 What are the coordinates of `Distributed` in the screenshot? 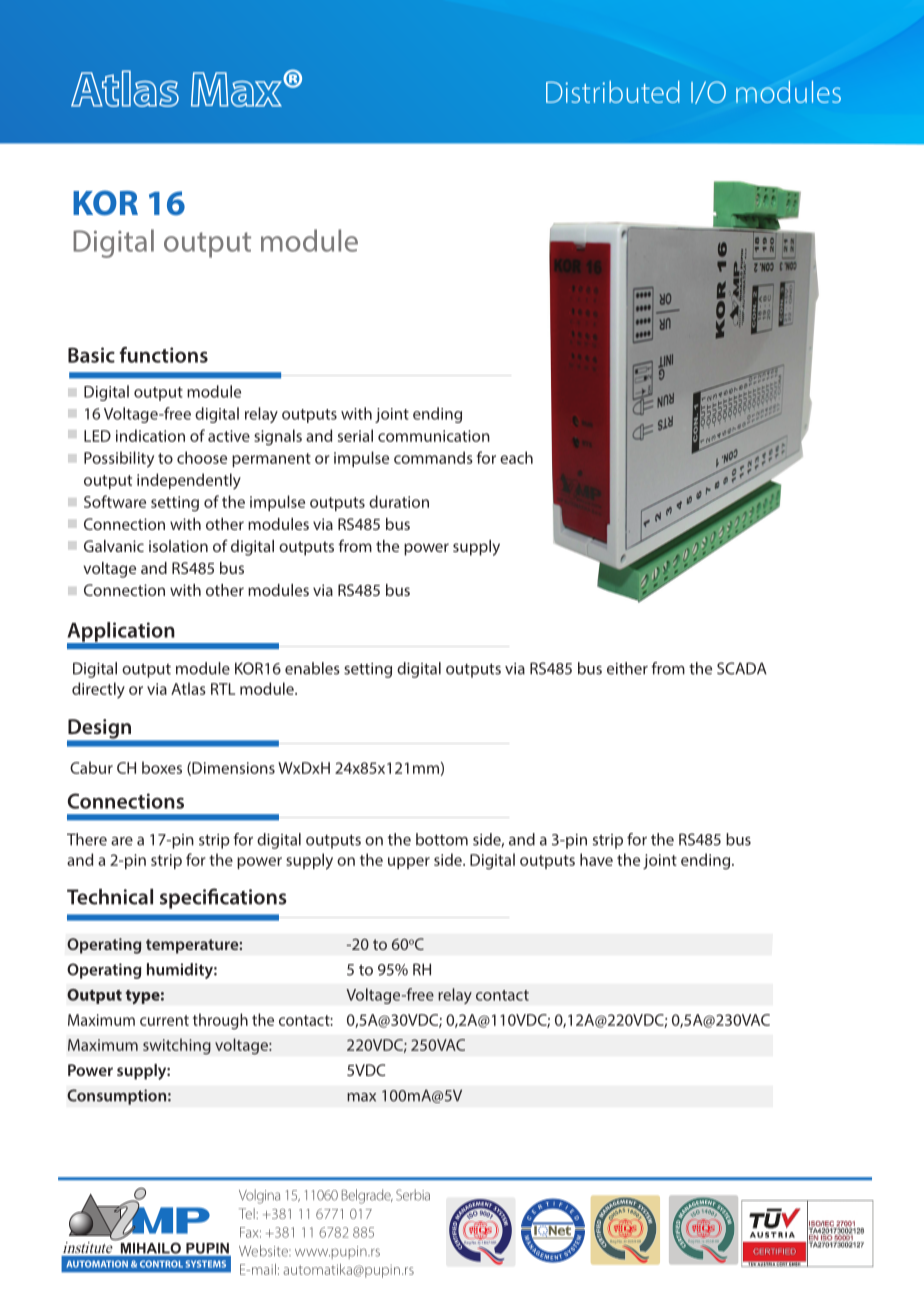 It's located at (613, 92).
